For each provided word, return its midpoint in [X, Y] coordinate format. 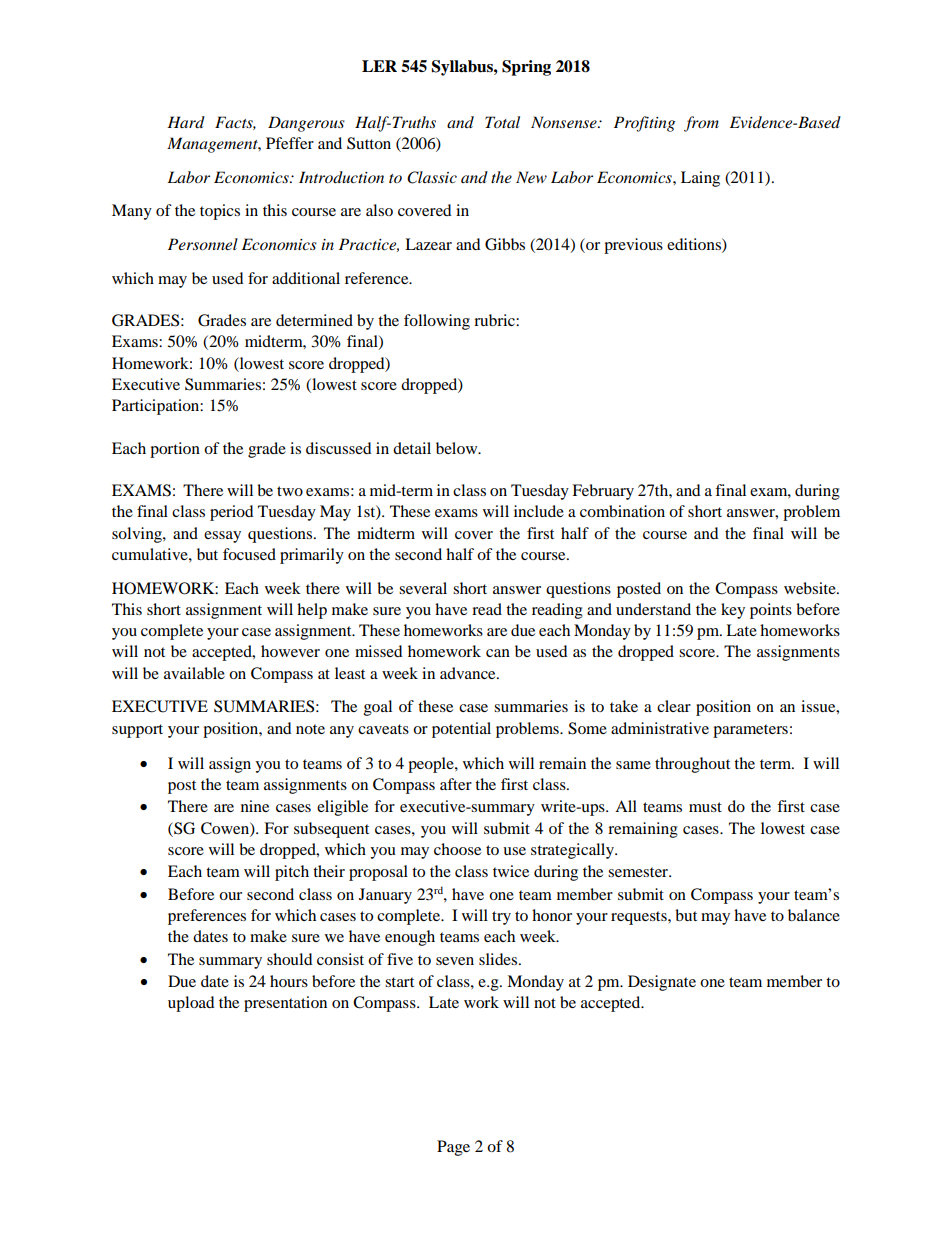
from [701, 124]
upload [191, 1004]
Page [453, 1148]
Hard [186, 122]
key [733, 611]
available [194, 673]
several [423, 588]
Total [502, 122]
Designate [662, 983]
